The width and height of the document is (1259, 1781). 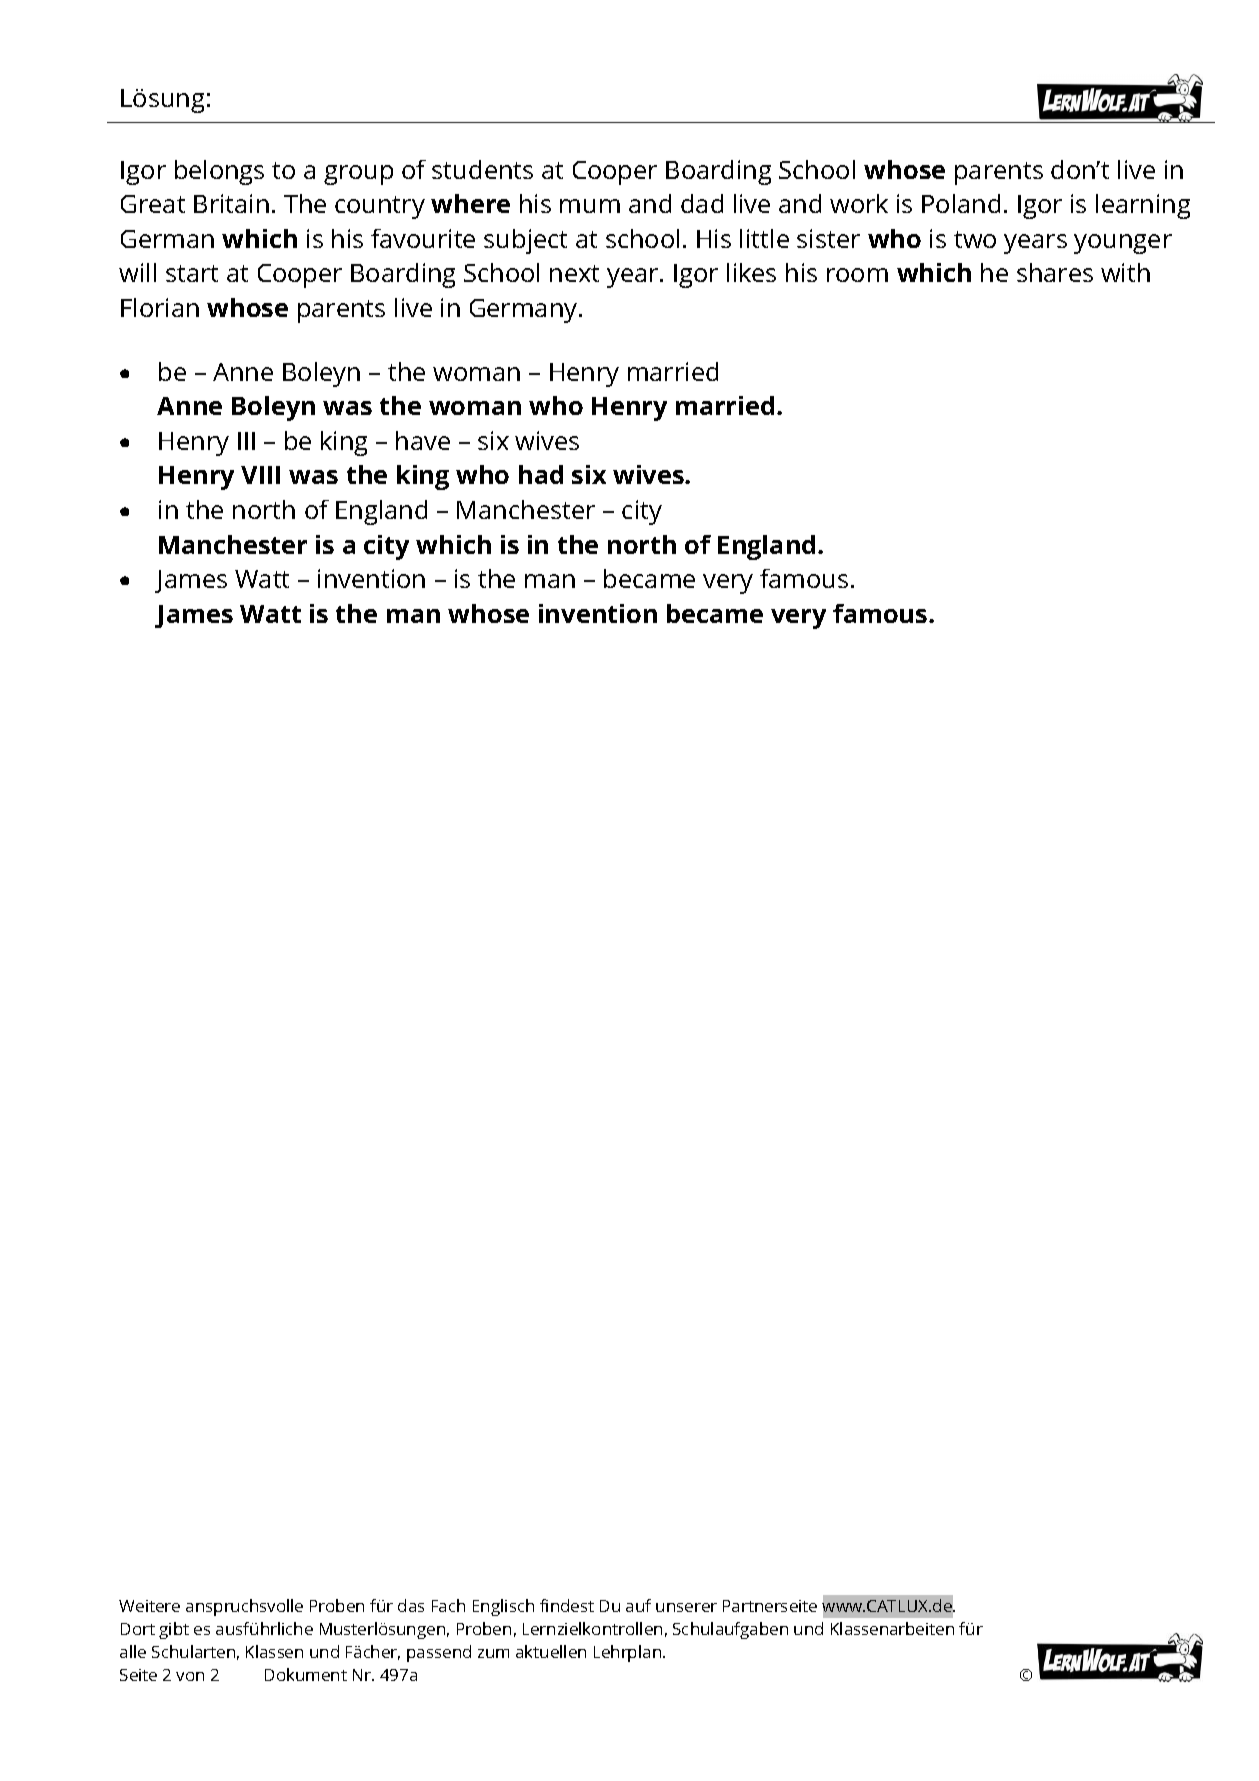 What do you see at coordinates (574, 273) in the document?
I see `next` at bounding box center [574, 273].
